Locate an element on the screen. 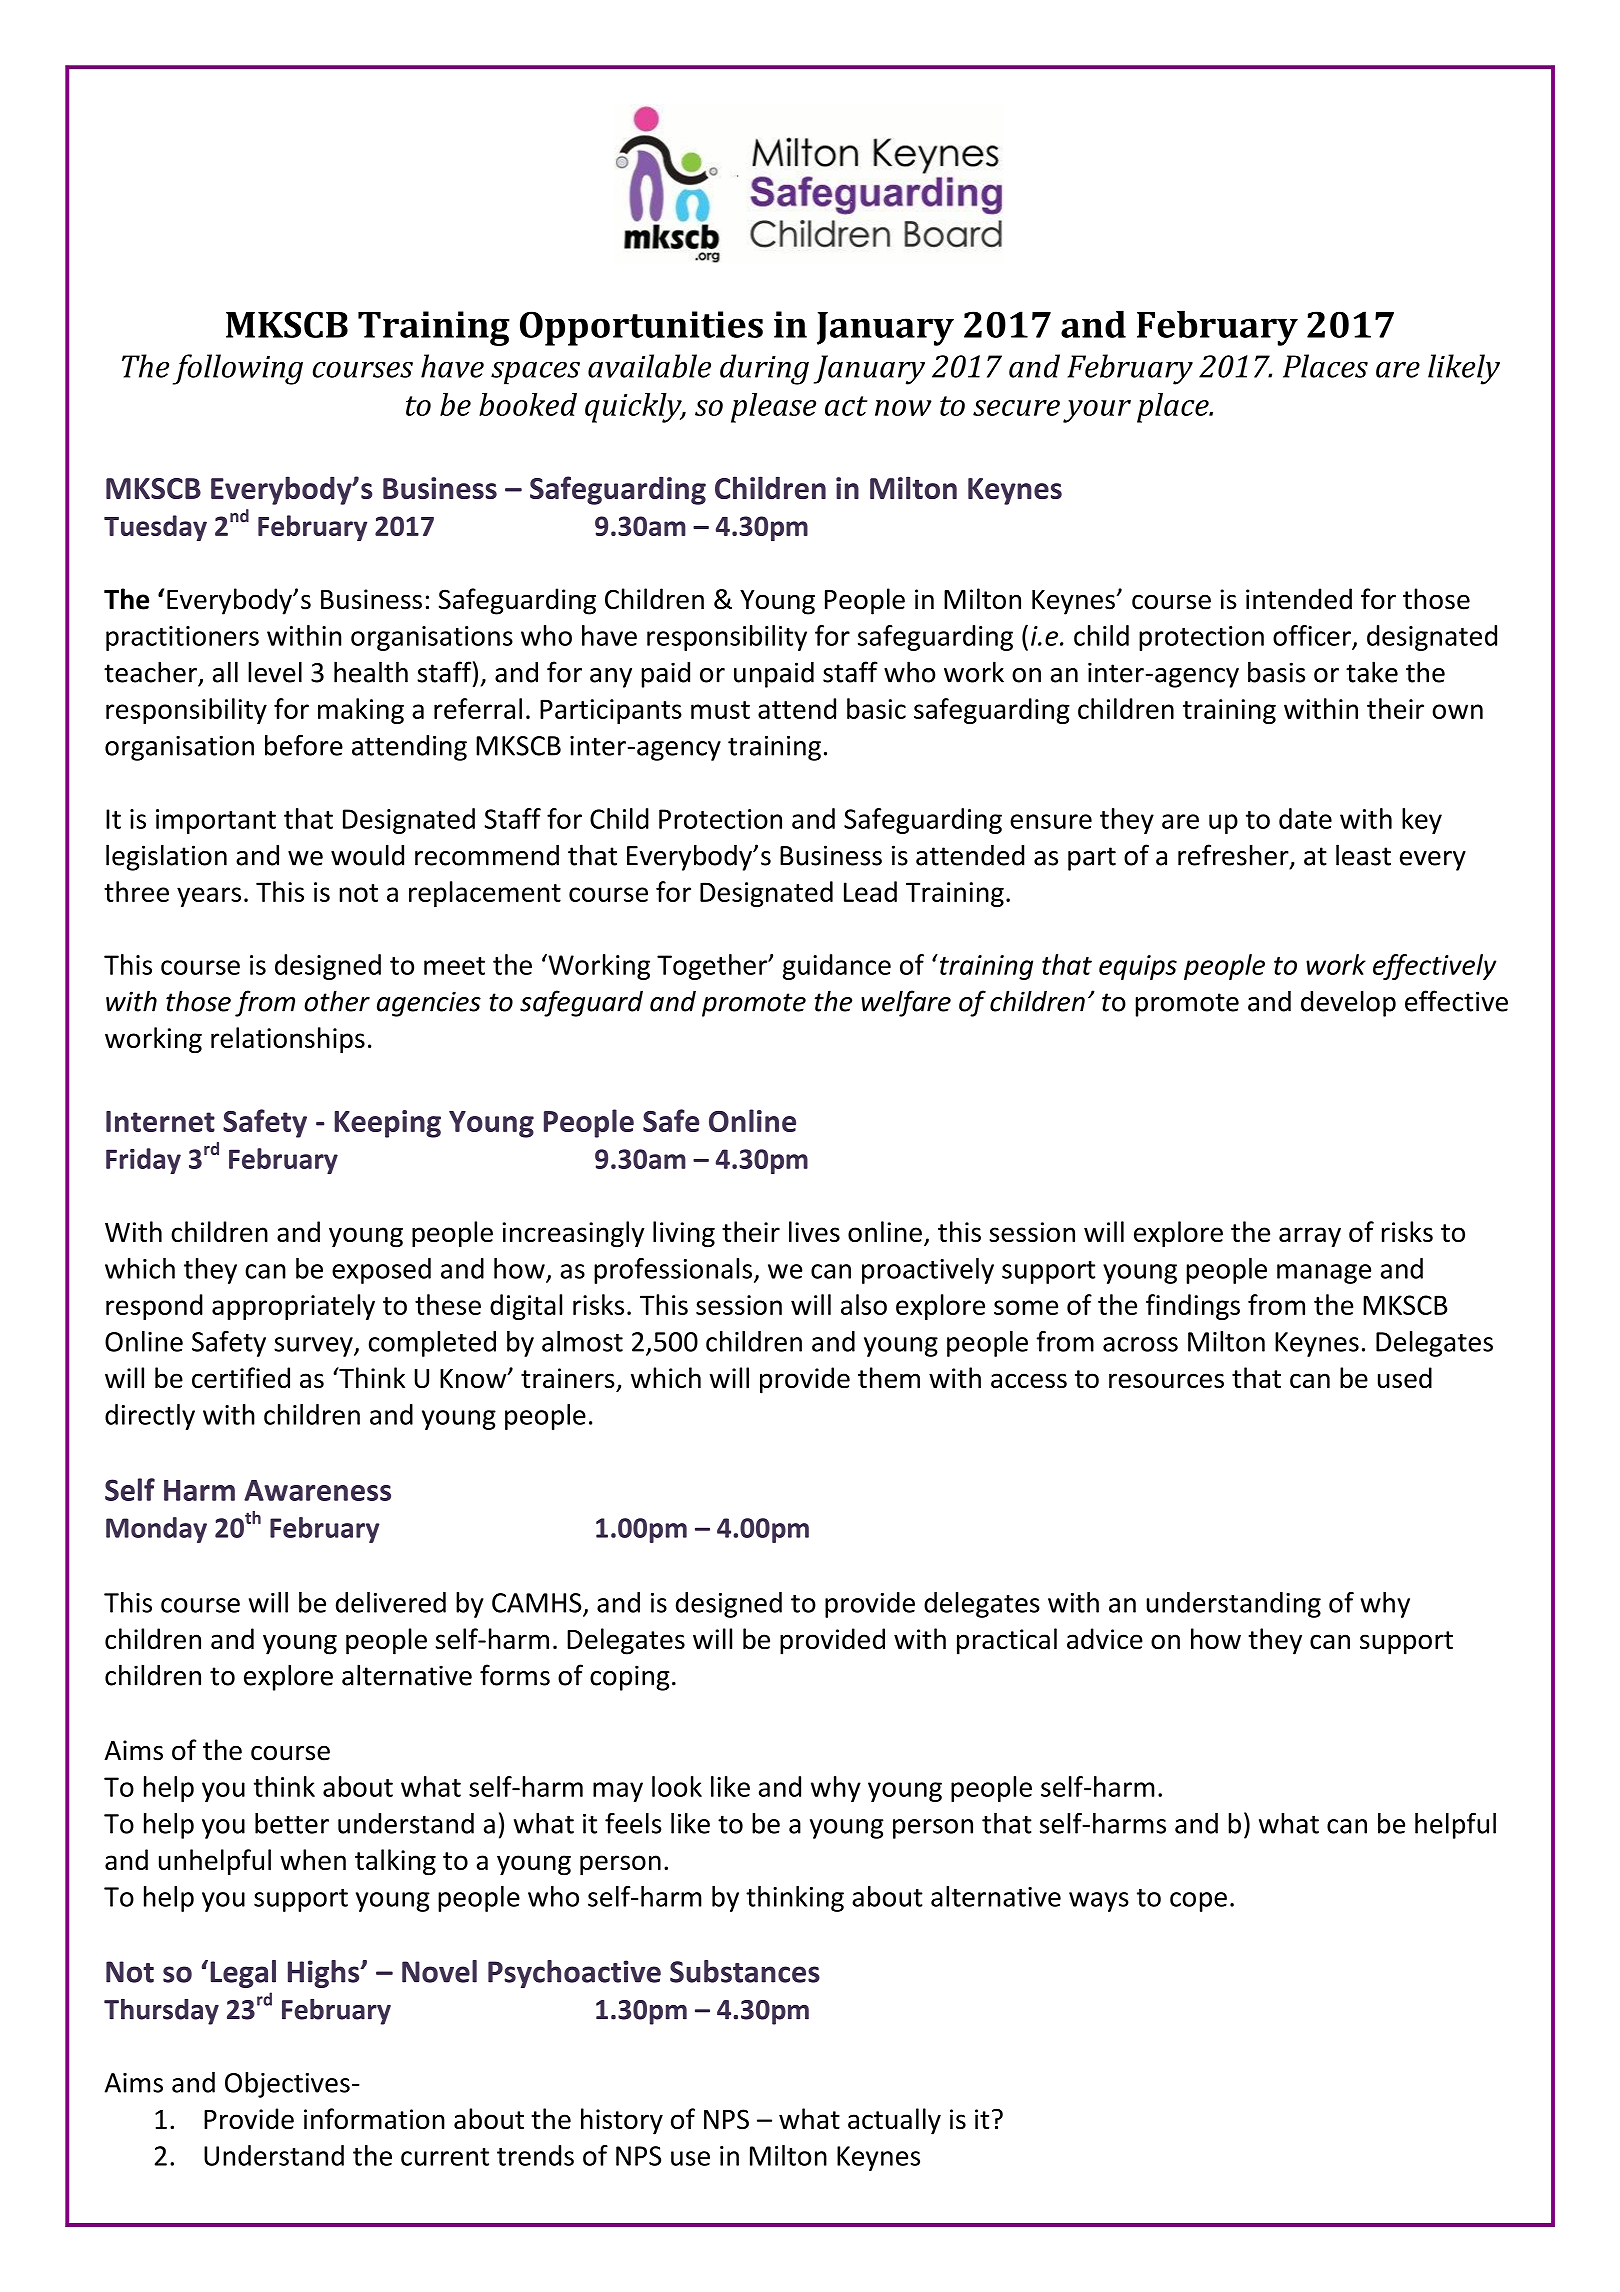 This screenshot has width=1620, height=2292. before is located at coordinates (304, 745).
